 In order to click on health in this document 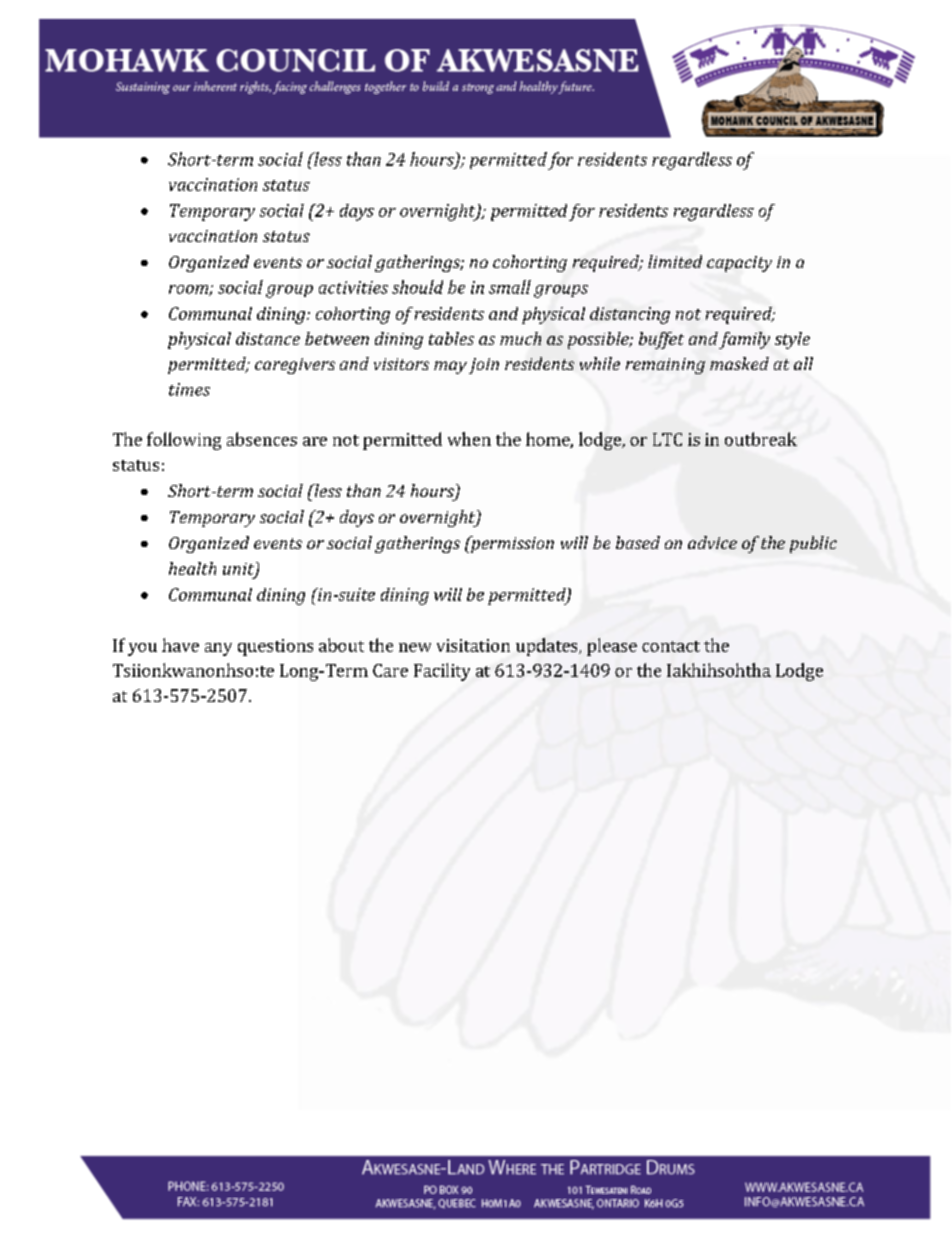, I will do `click(192, 568)`.
